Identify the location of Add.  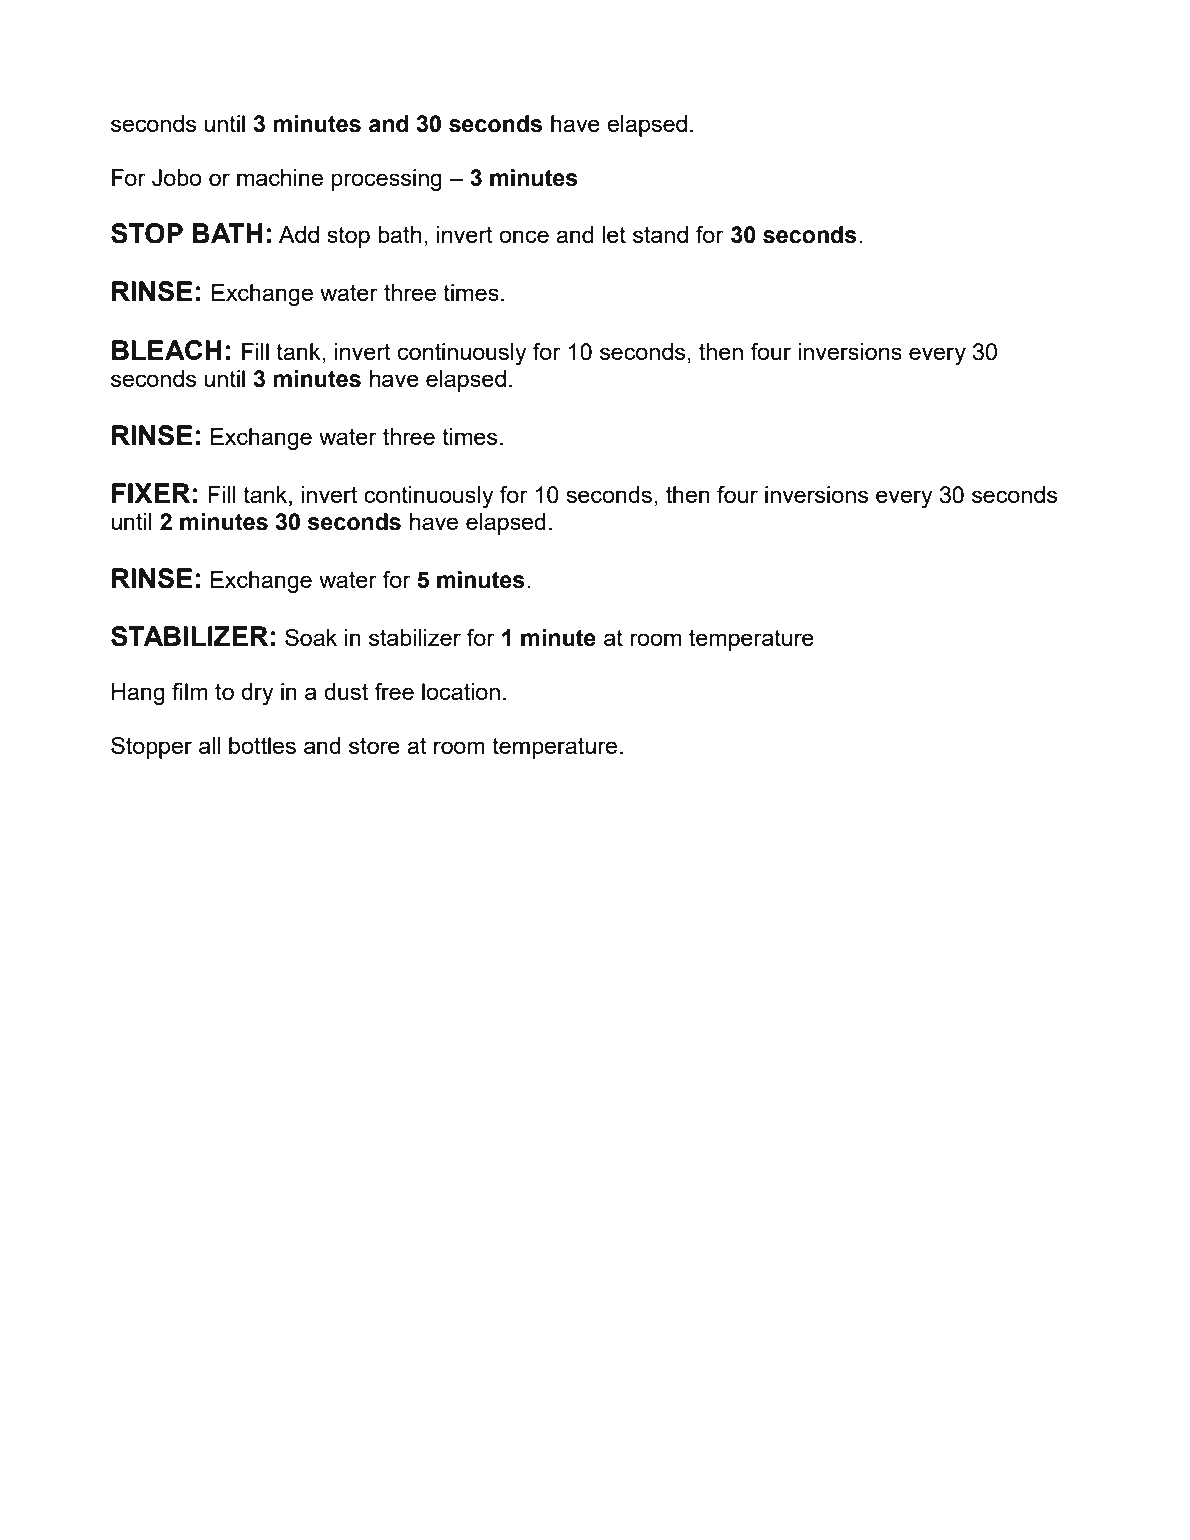
(299, 234).
